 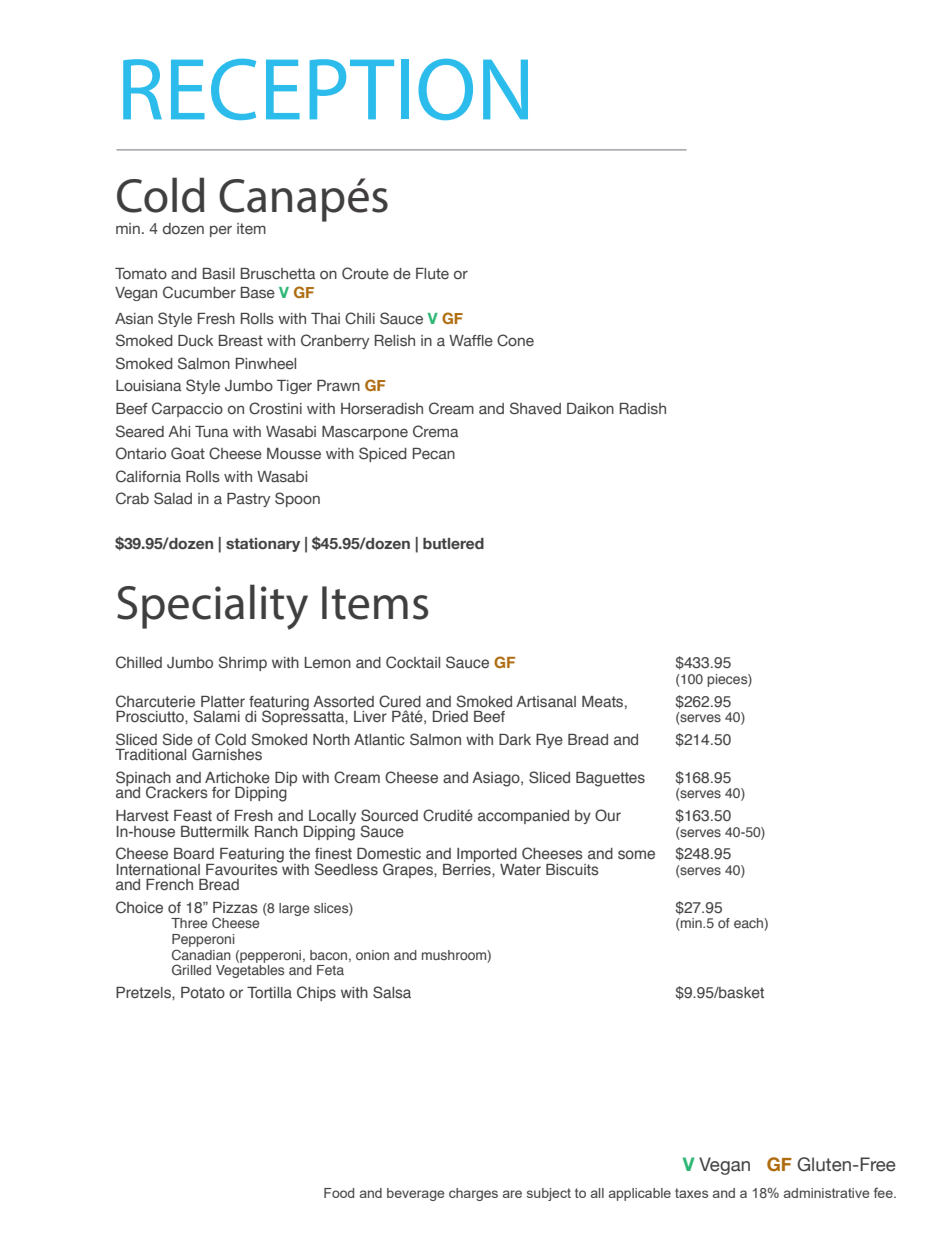 What do you see at coordinates (523, 817) in the document?
I see `accompanied` at bounding box center [523, 817].
